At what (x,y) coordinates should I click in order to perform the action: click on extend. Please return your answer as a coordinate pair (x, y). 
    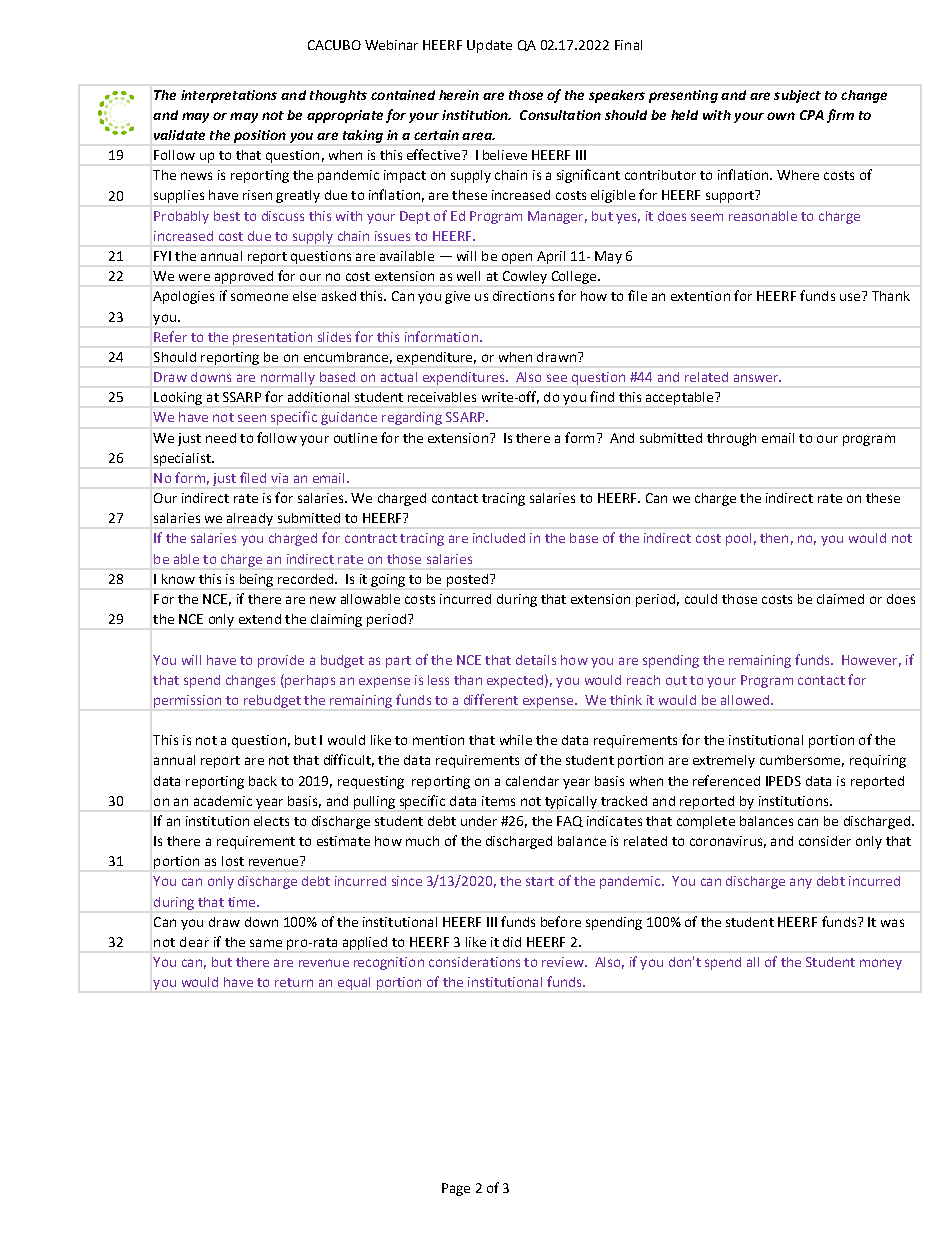
    Looking at the image, I should click on (260, 619).
